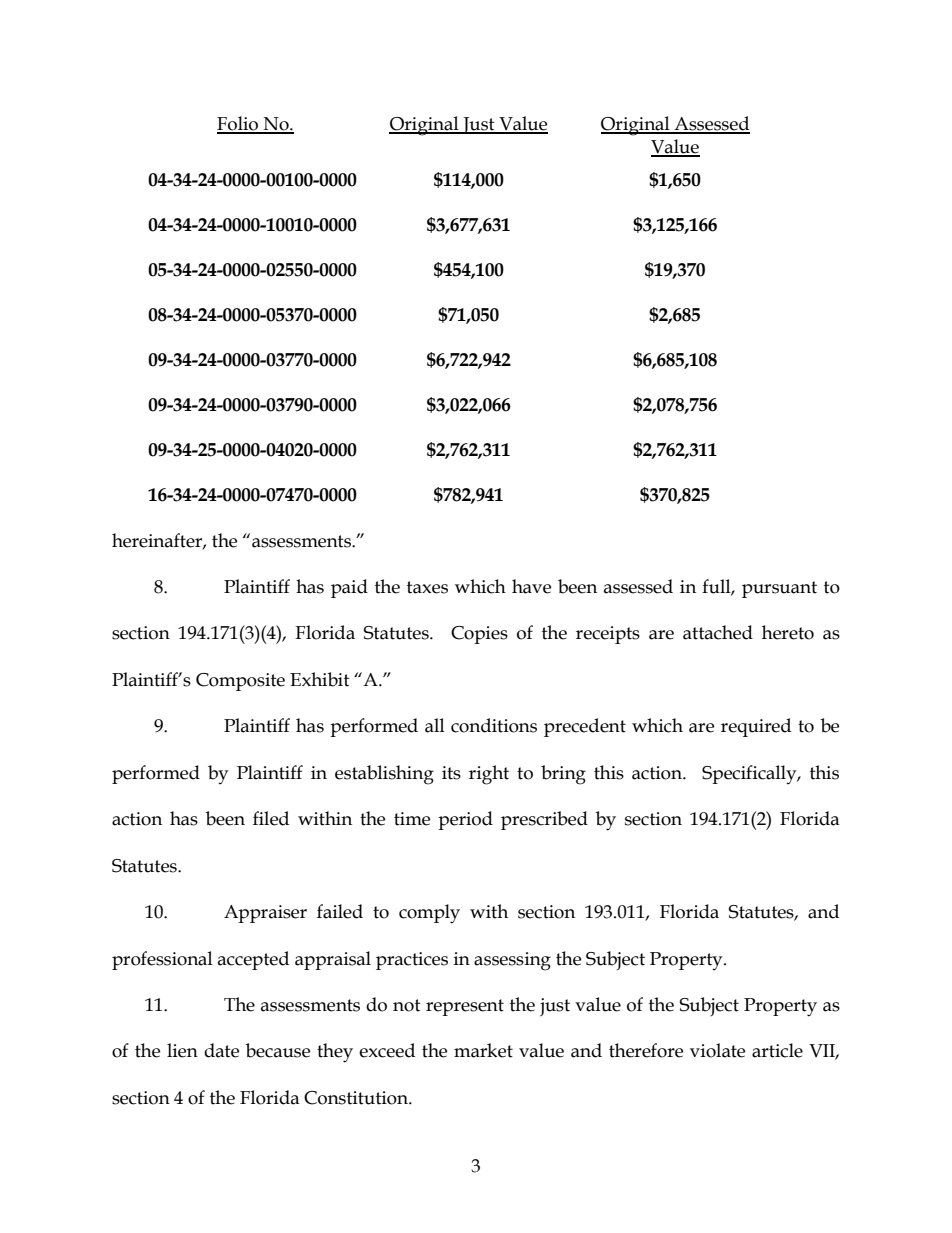  Describe the element at coordinates (718, 632) in the screenshot. I see `attached` at that location.
